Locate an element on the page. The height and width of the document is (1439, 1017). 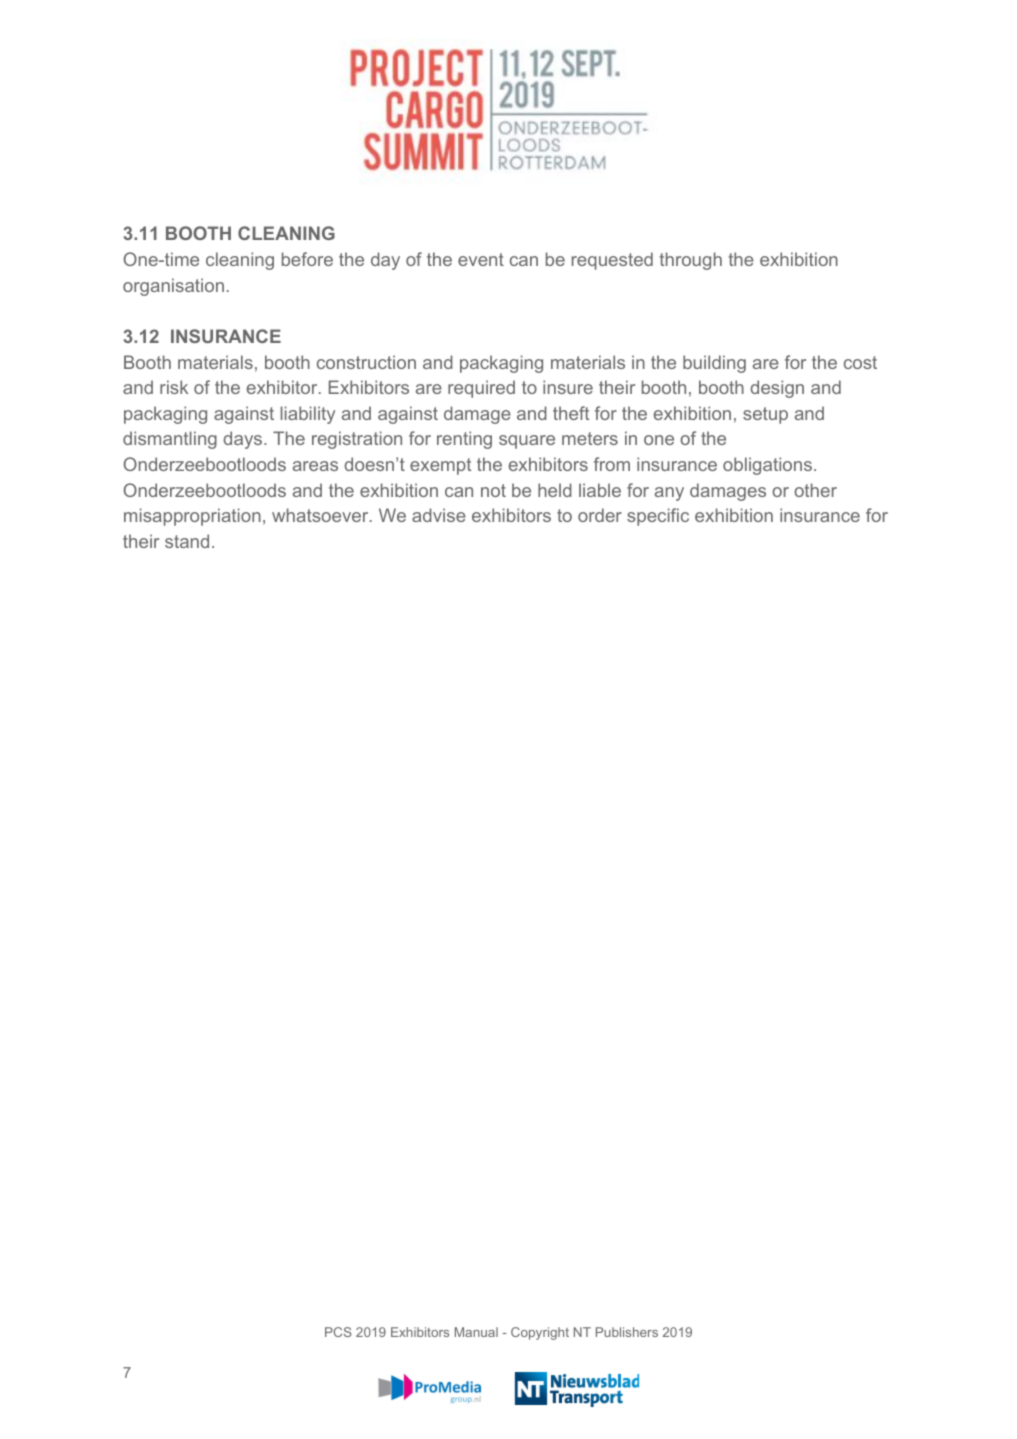
other is located at coordinates (815, 490).
